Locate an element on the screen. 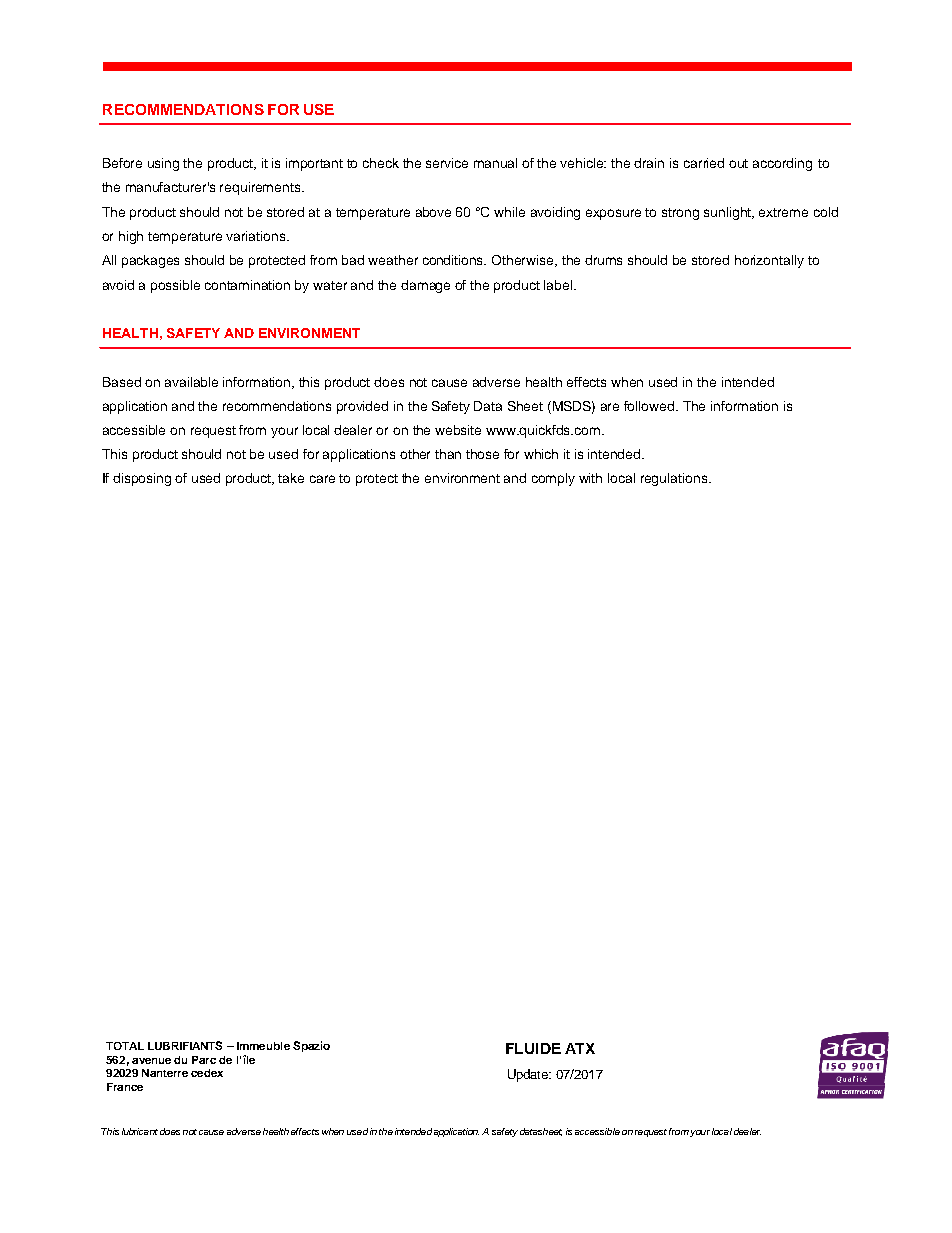 This screenshot has height=1233, width=952. disposing is located at coordinates (142, 479).
